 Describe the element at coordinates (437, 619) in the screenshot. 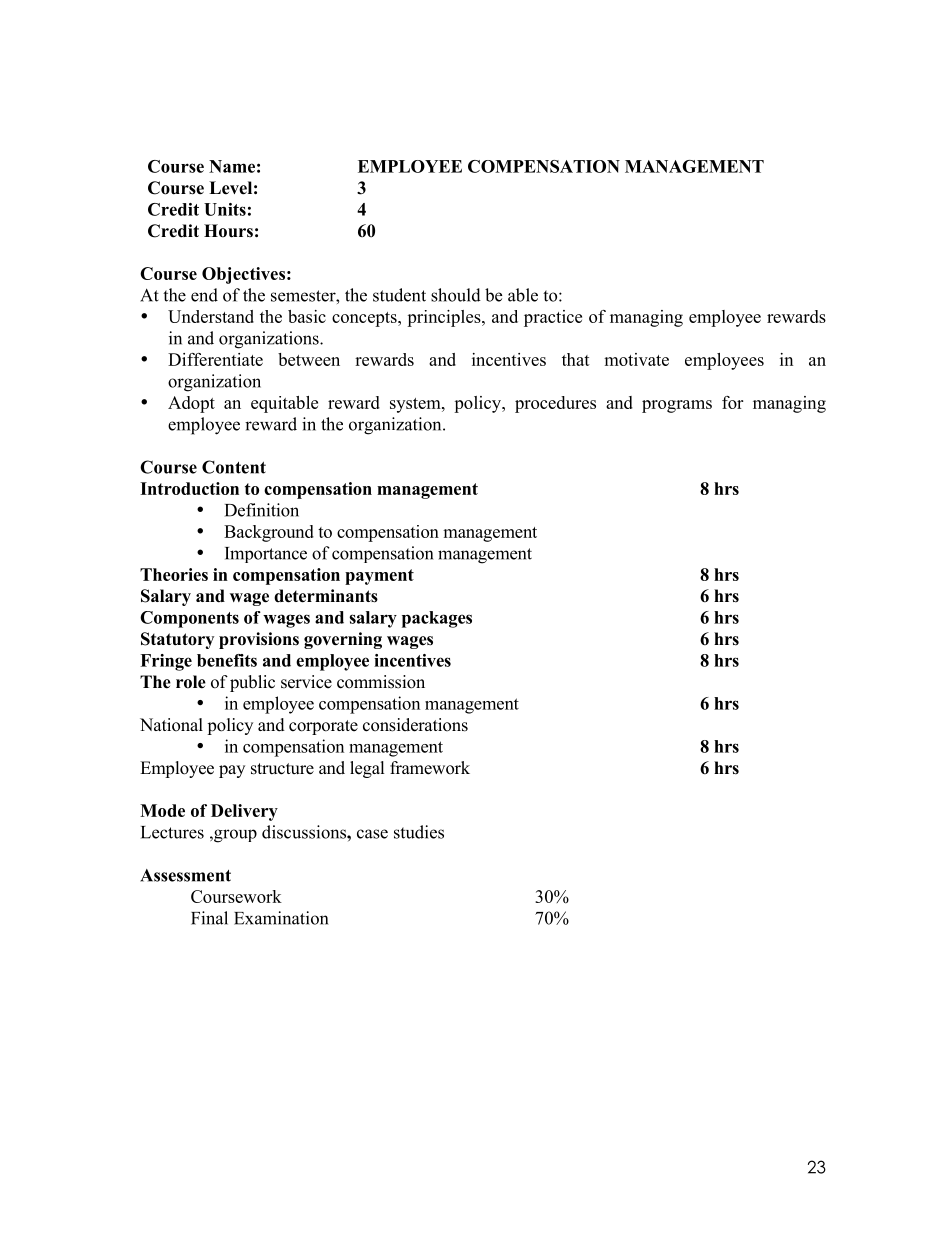

I see `packages` at that location.
